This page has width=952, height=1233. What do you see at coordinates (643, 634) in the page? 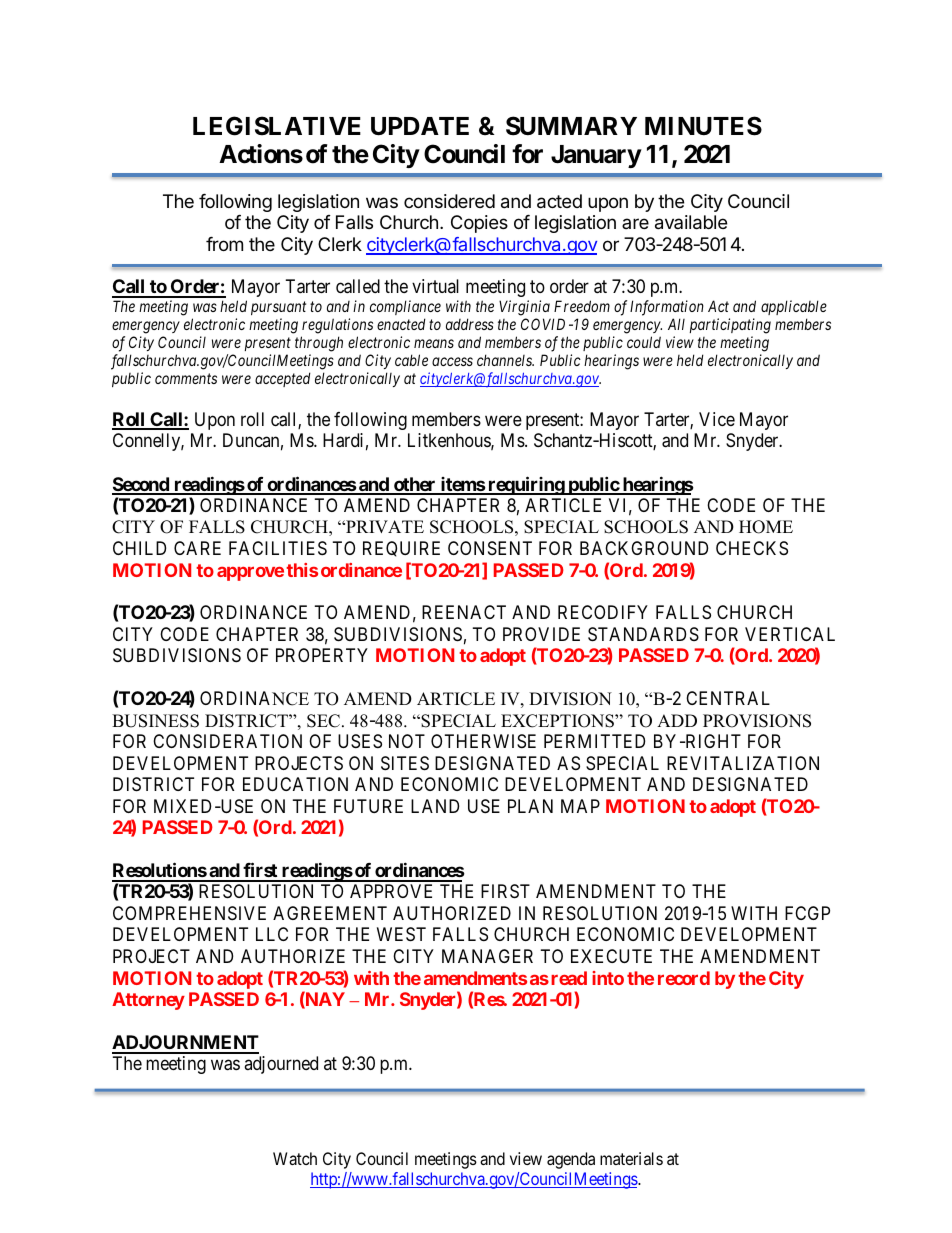
I see `STANDARDS` at bounding box center [643, 634].
